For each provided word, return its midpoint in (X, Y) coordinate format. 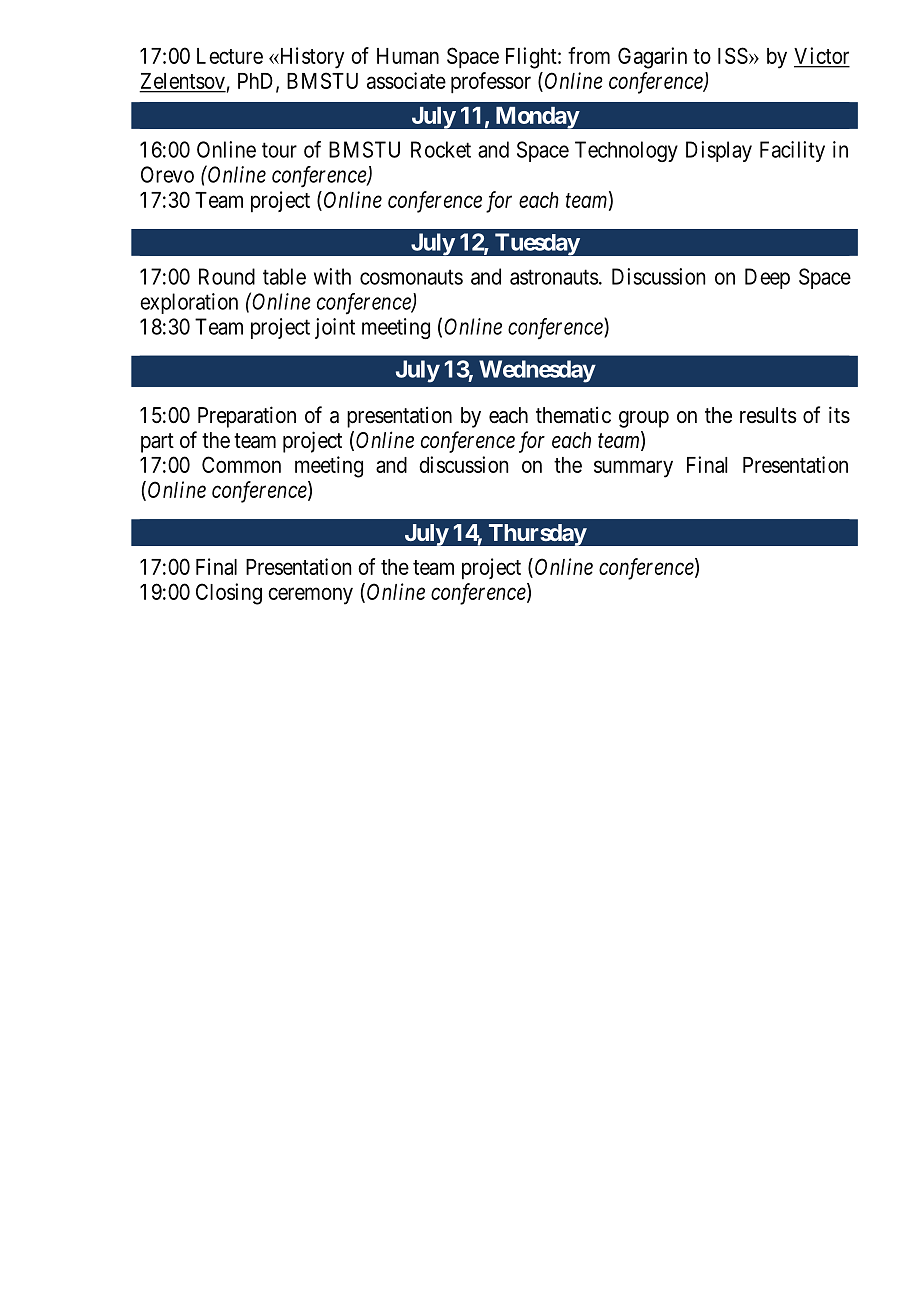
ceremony (310, 596)
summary (633, 469)
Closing (229, 594)
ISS (733, 55)
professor (491, 83)
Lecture (230, 56)
